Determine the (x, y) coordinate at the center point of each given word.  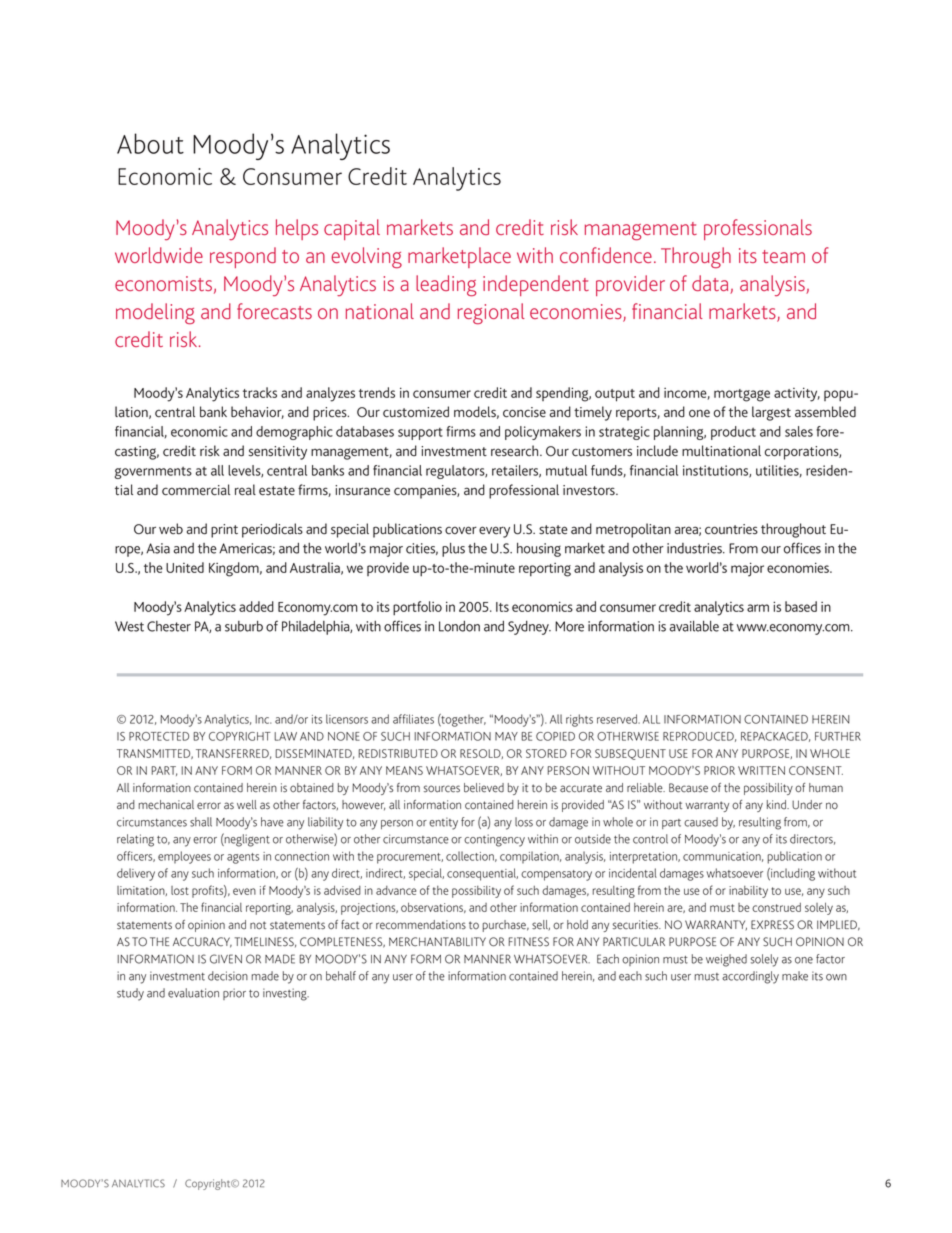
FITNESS (528, 942)
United (185, 567)
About (150, 143)
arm (758, 608)
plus (453, 550)
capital (352, 229)
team (783, 256)
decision (228, 976)
